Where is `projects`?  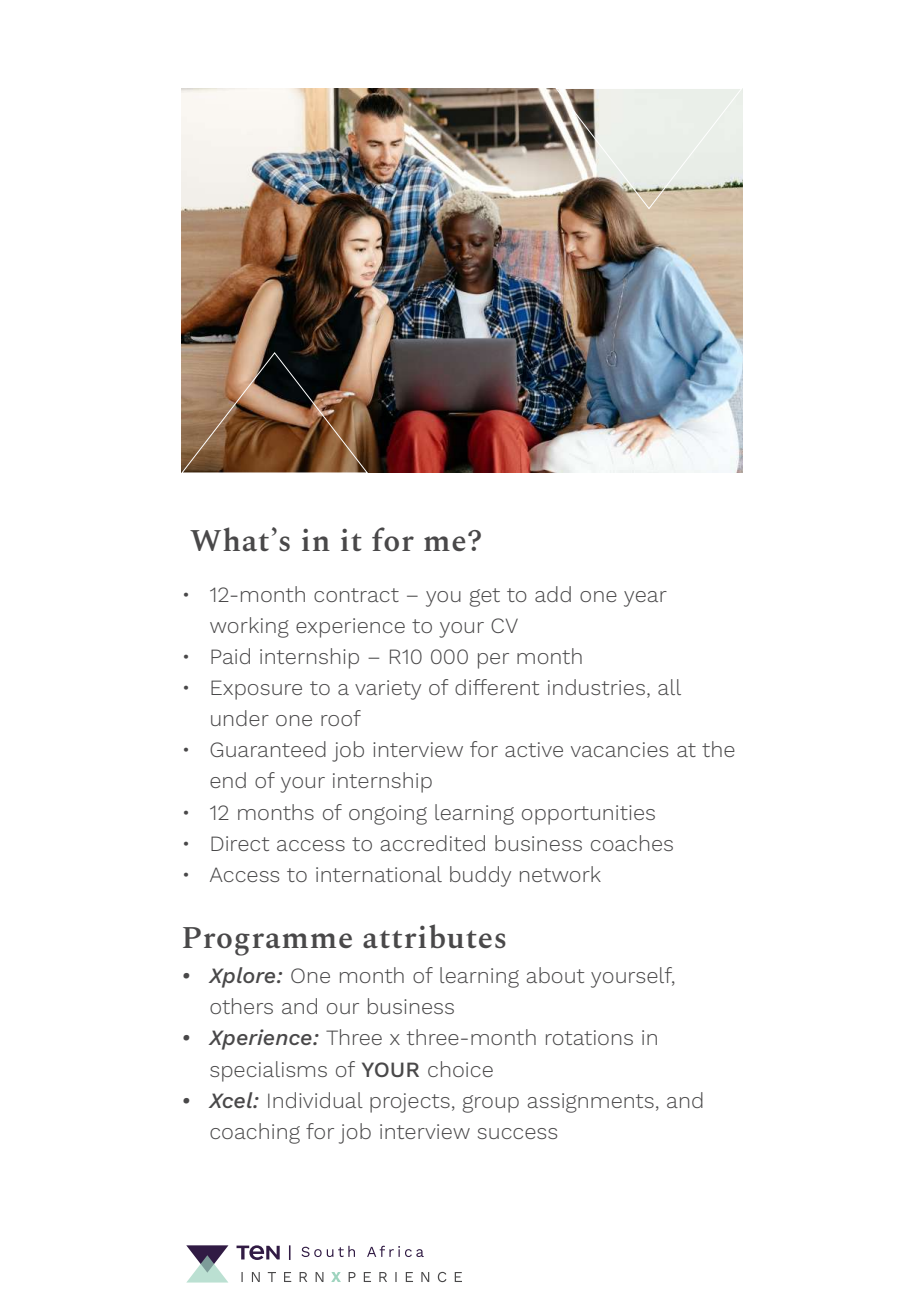
projects is located at coordinates (410, 1103).
